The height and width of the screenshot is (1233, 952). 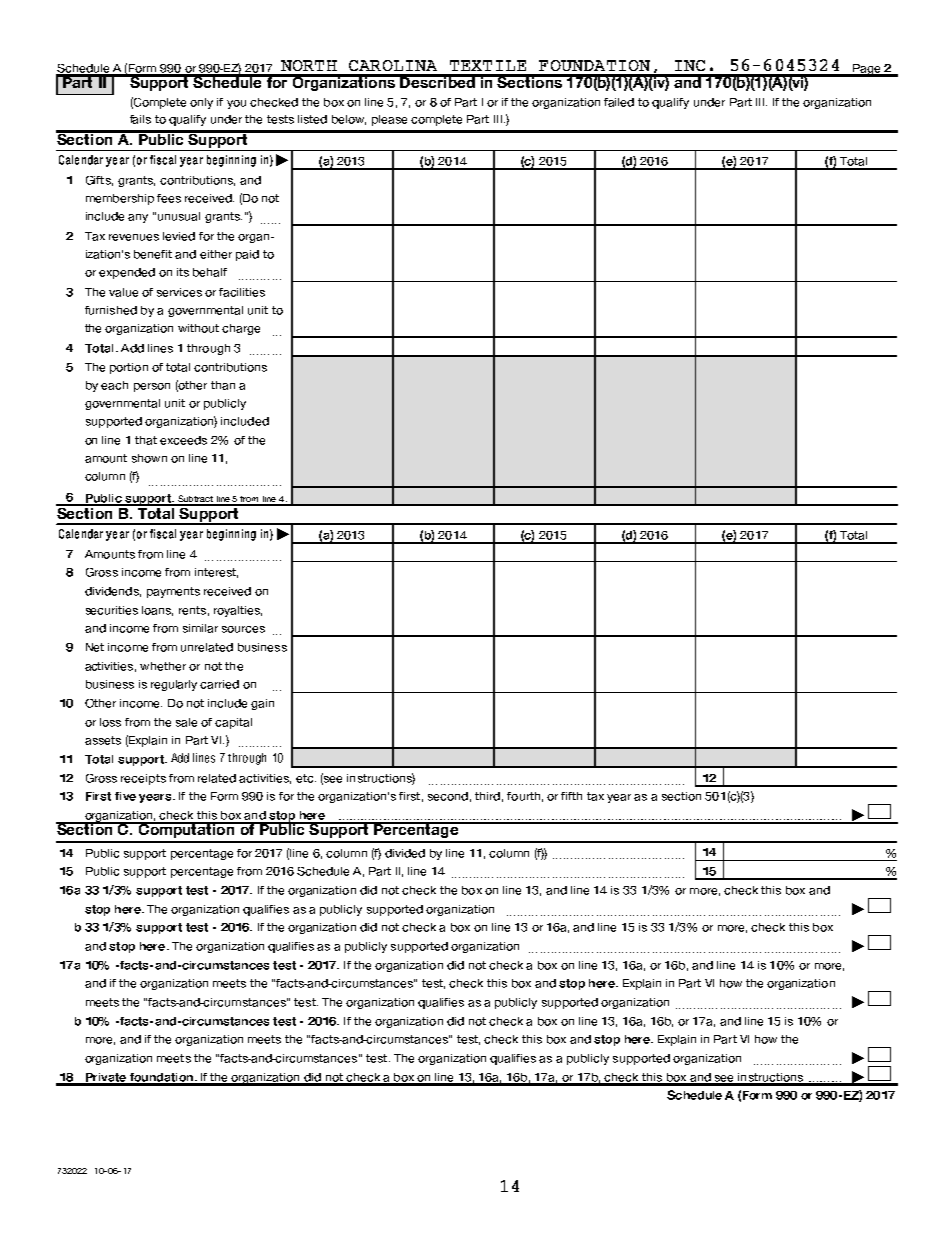 I want to click on fails, so click(x=140, y=119).
